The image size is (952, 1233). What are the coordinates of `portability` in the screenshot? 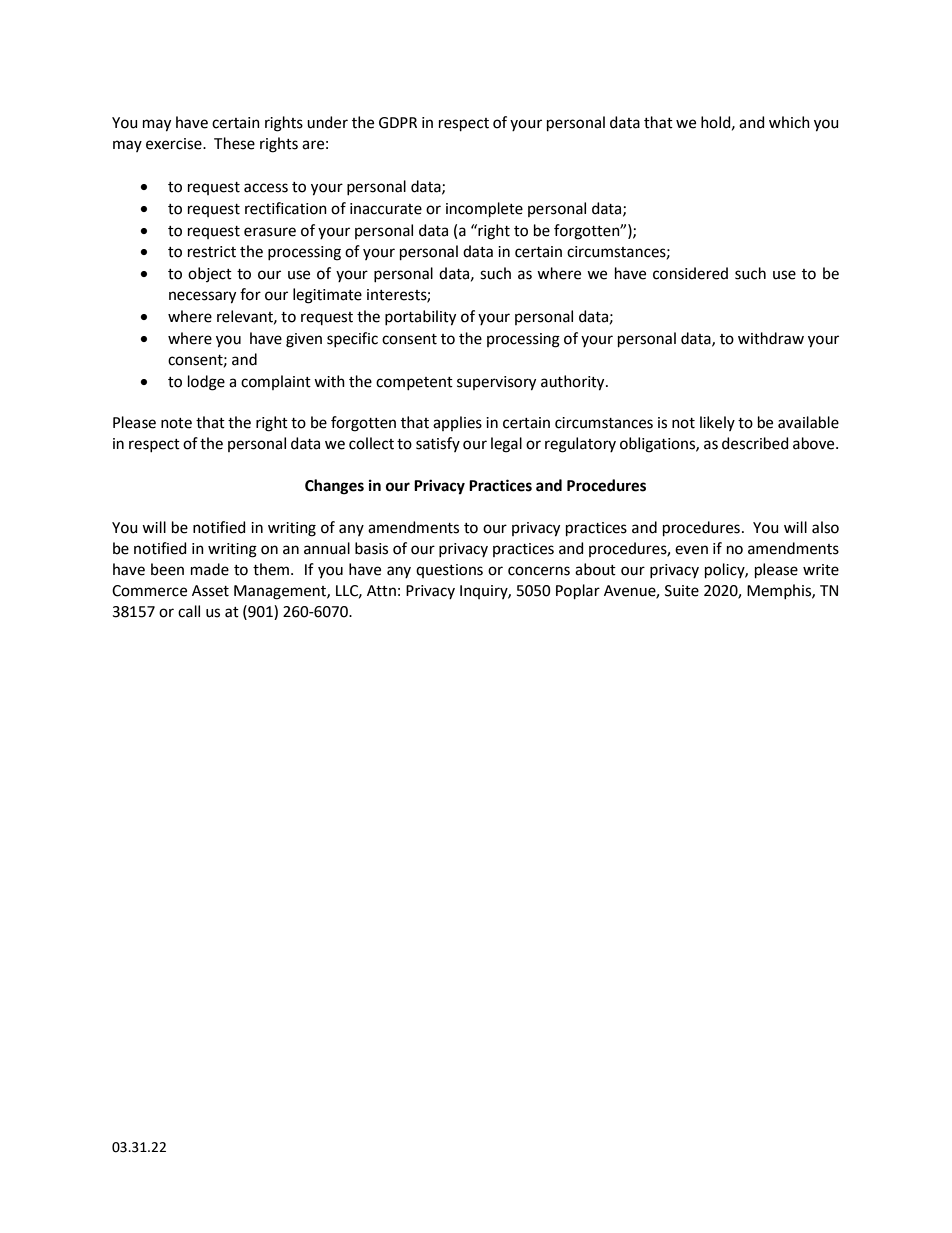 It's located at (420, 318).
